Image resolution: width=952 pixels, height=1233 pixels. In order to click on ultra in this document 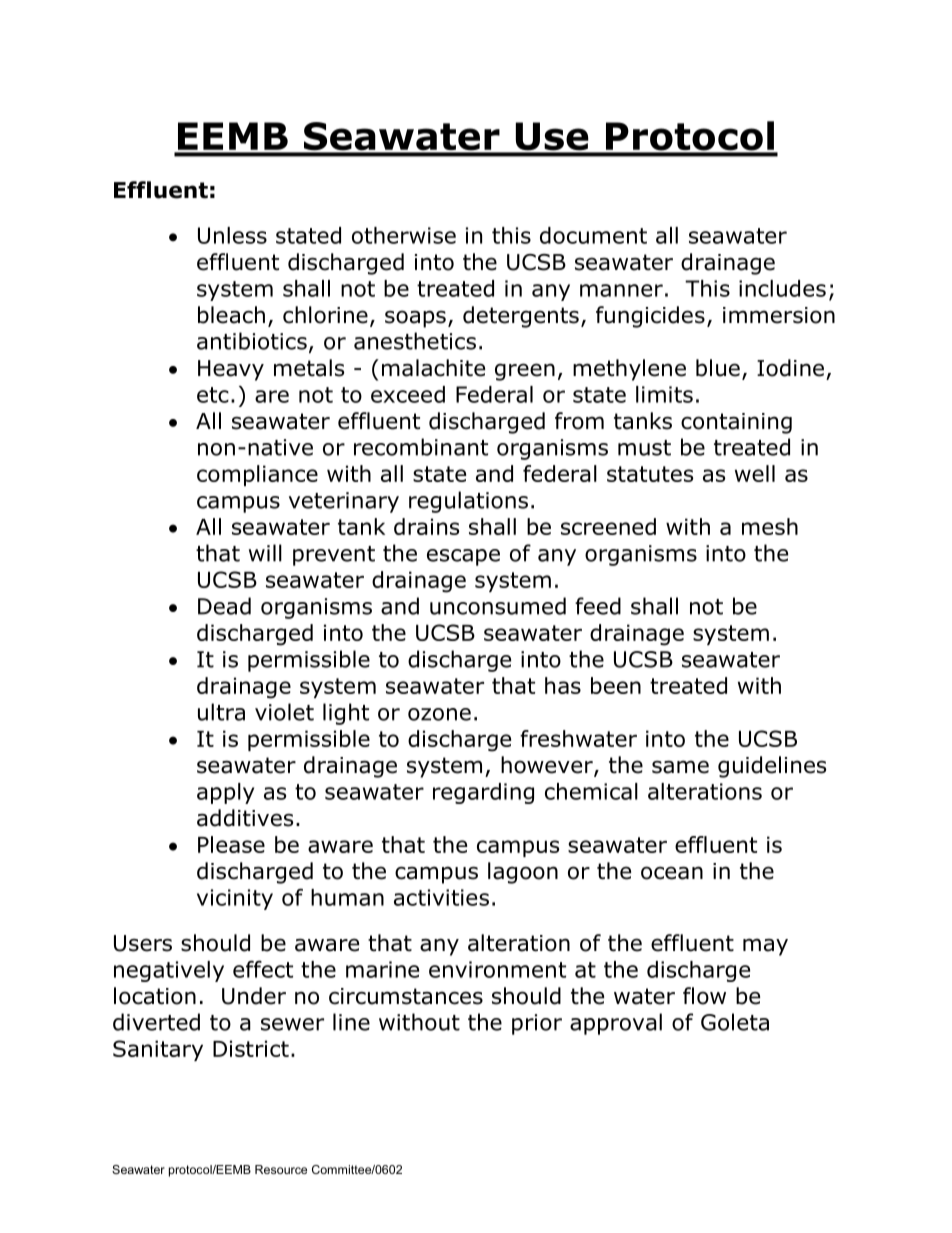, I will do `click(221, 712)`.
